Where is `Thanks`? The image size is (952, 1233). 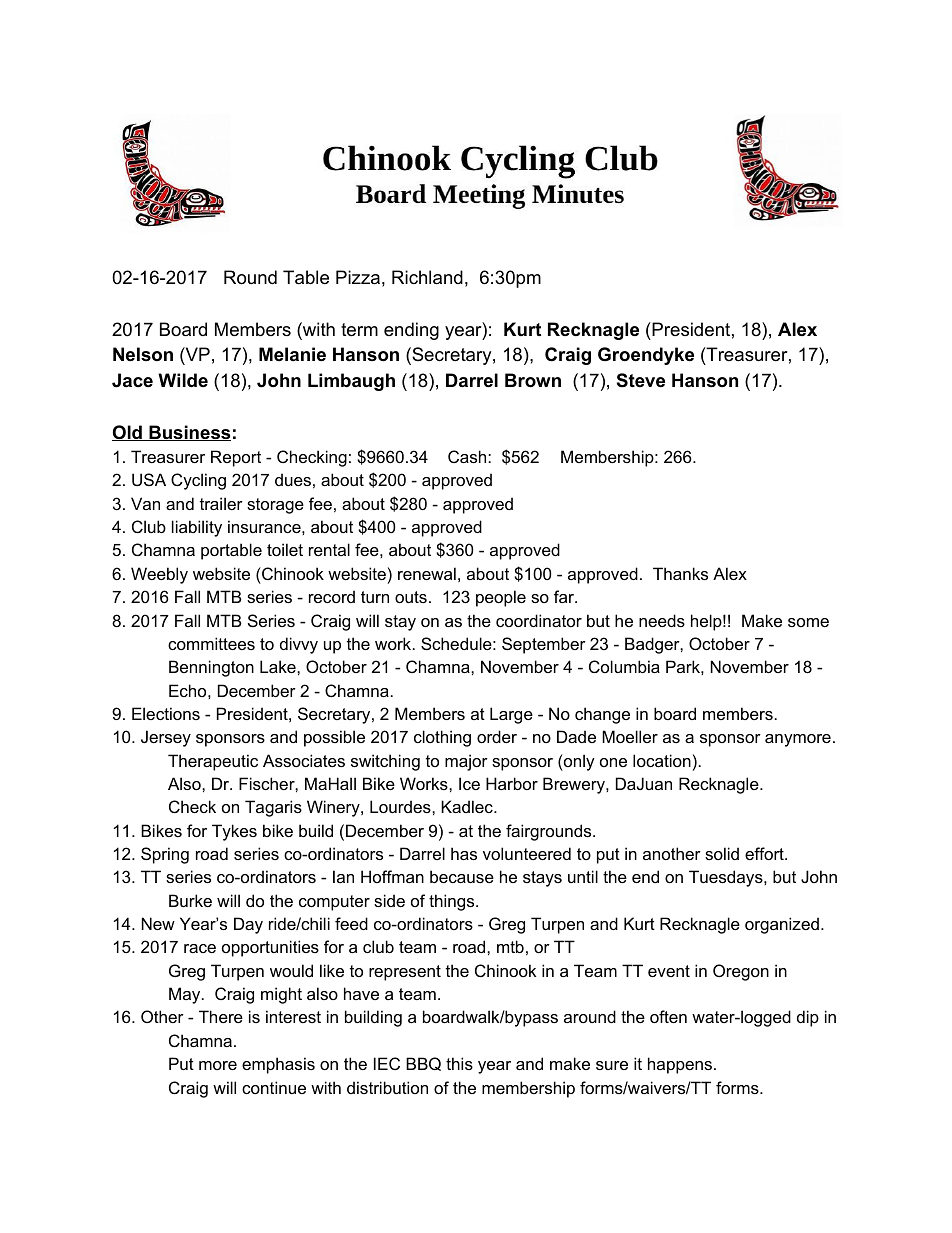
Thanks is located at coordinates (680, 573).
